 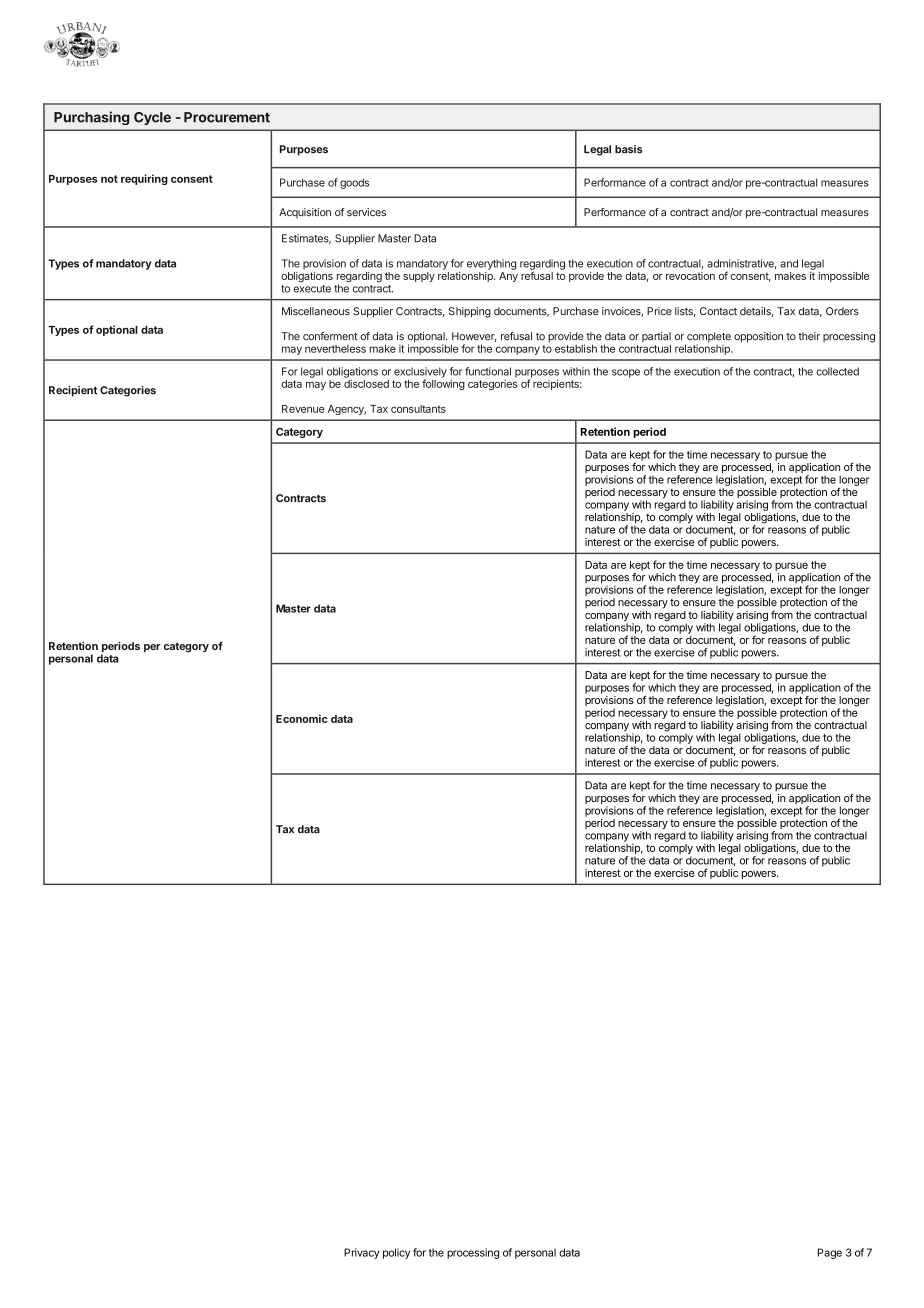 I want to click on requiring, so click(x=144, y=179).
